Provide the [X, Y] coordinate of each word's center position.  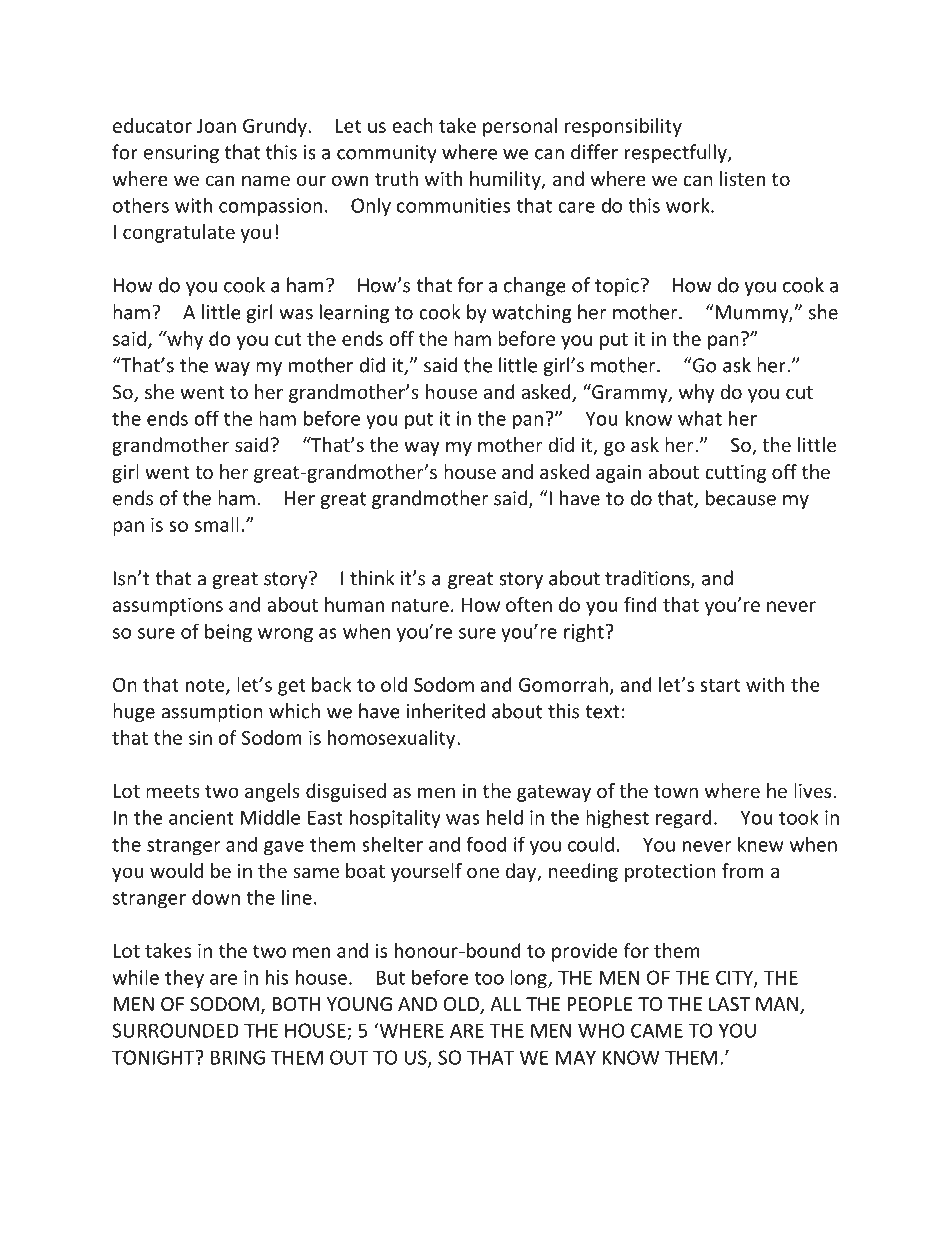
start [720, 685]
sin [200, 737]
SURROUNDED [175, 1030]
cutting [735, 474]
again [618, 474]
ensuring [181, 154]
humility [506, 180]
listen [742, 178]
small [217, 524]
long [529, 979]
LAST [729, 1004]
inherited [445, 711]
